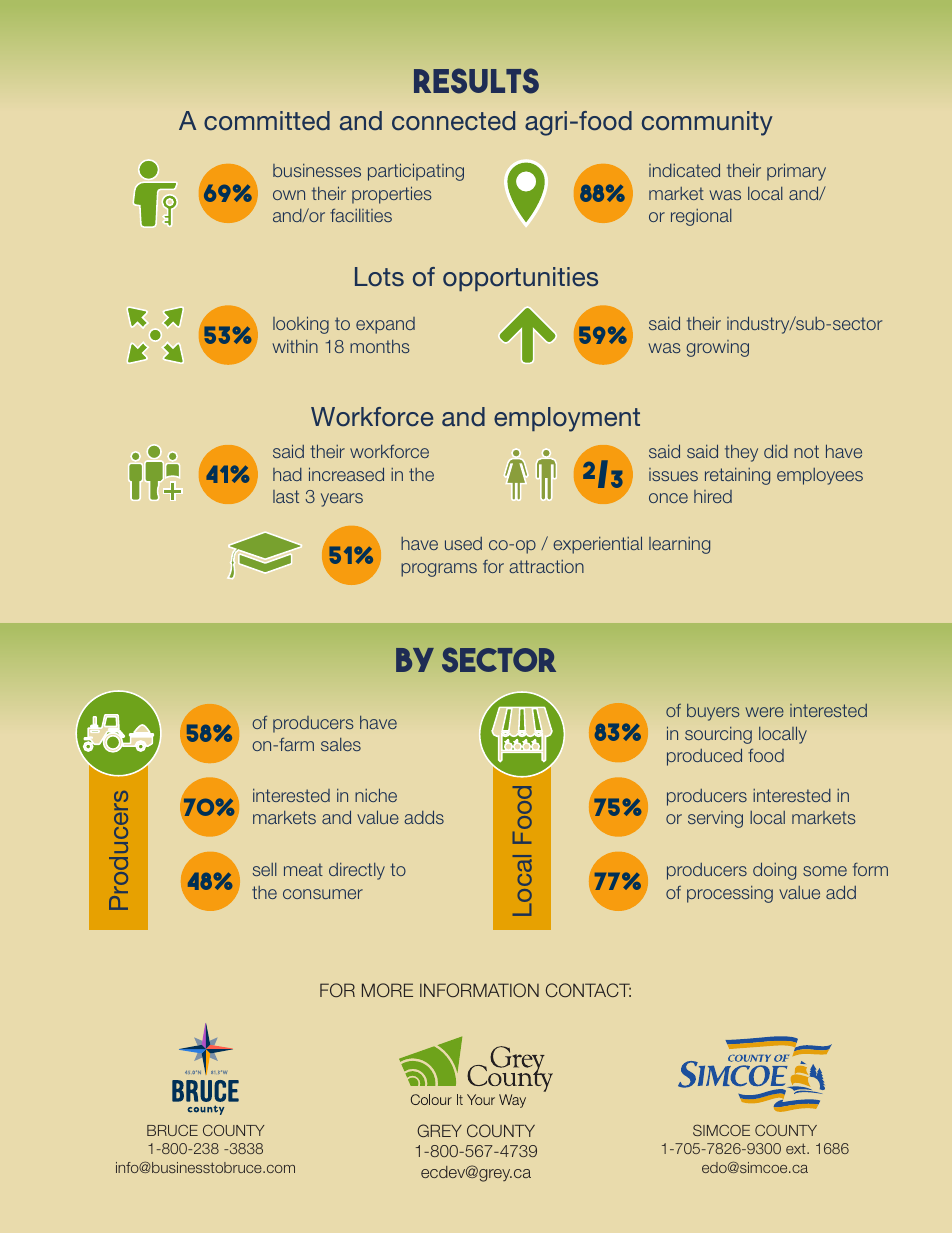 This screenshot has width=952, height=1233. What do you see at coordinates (357, 871) in the screenshot?
I see `directly` at bounding box center [357, 871].
